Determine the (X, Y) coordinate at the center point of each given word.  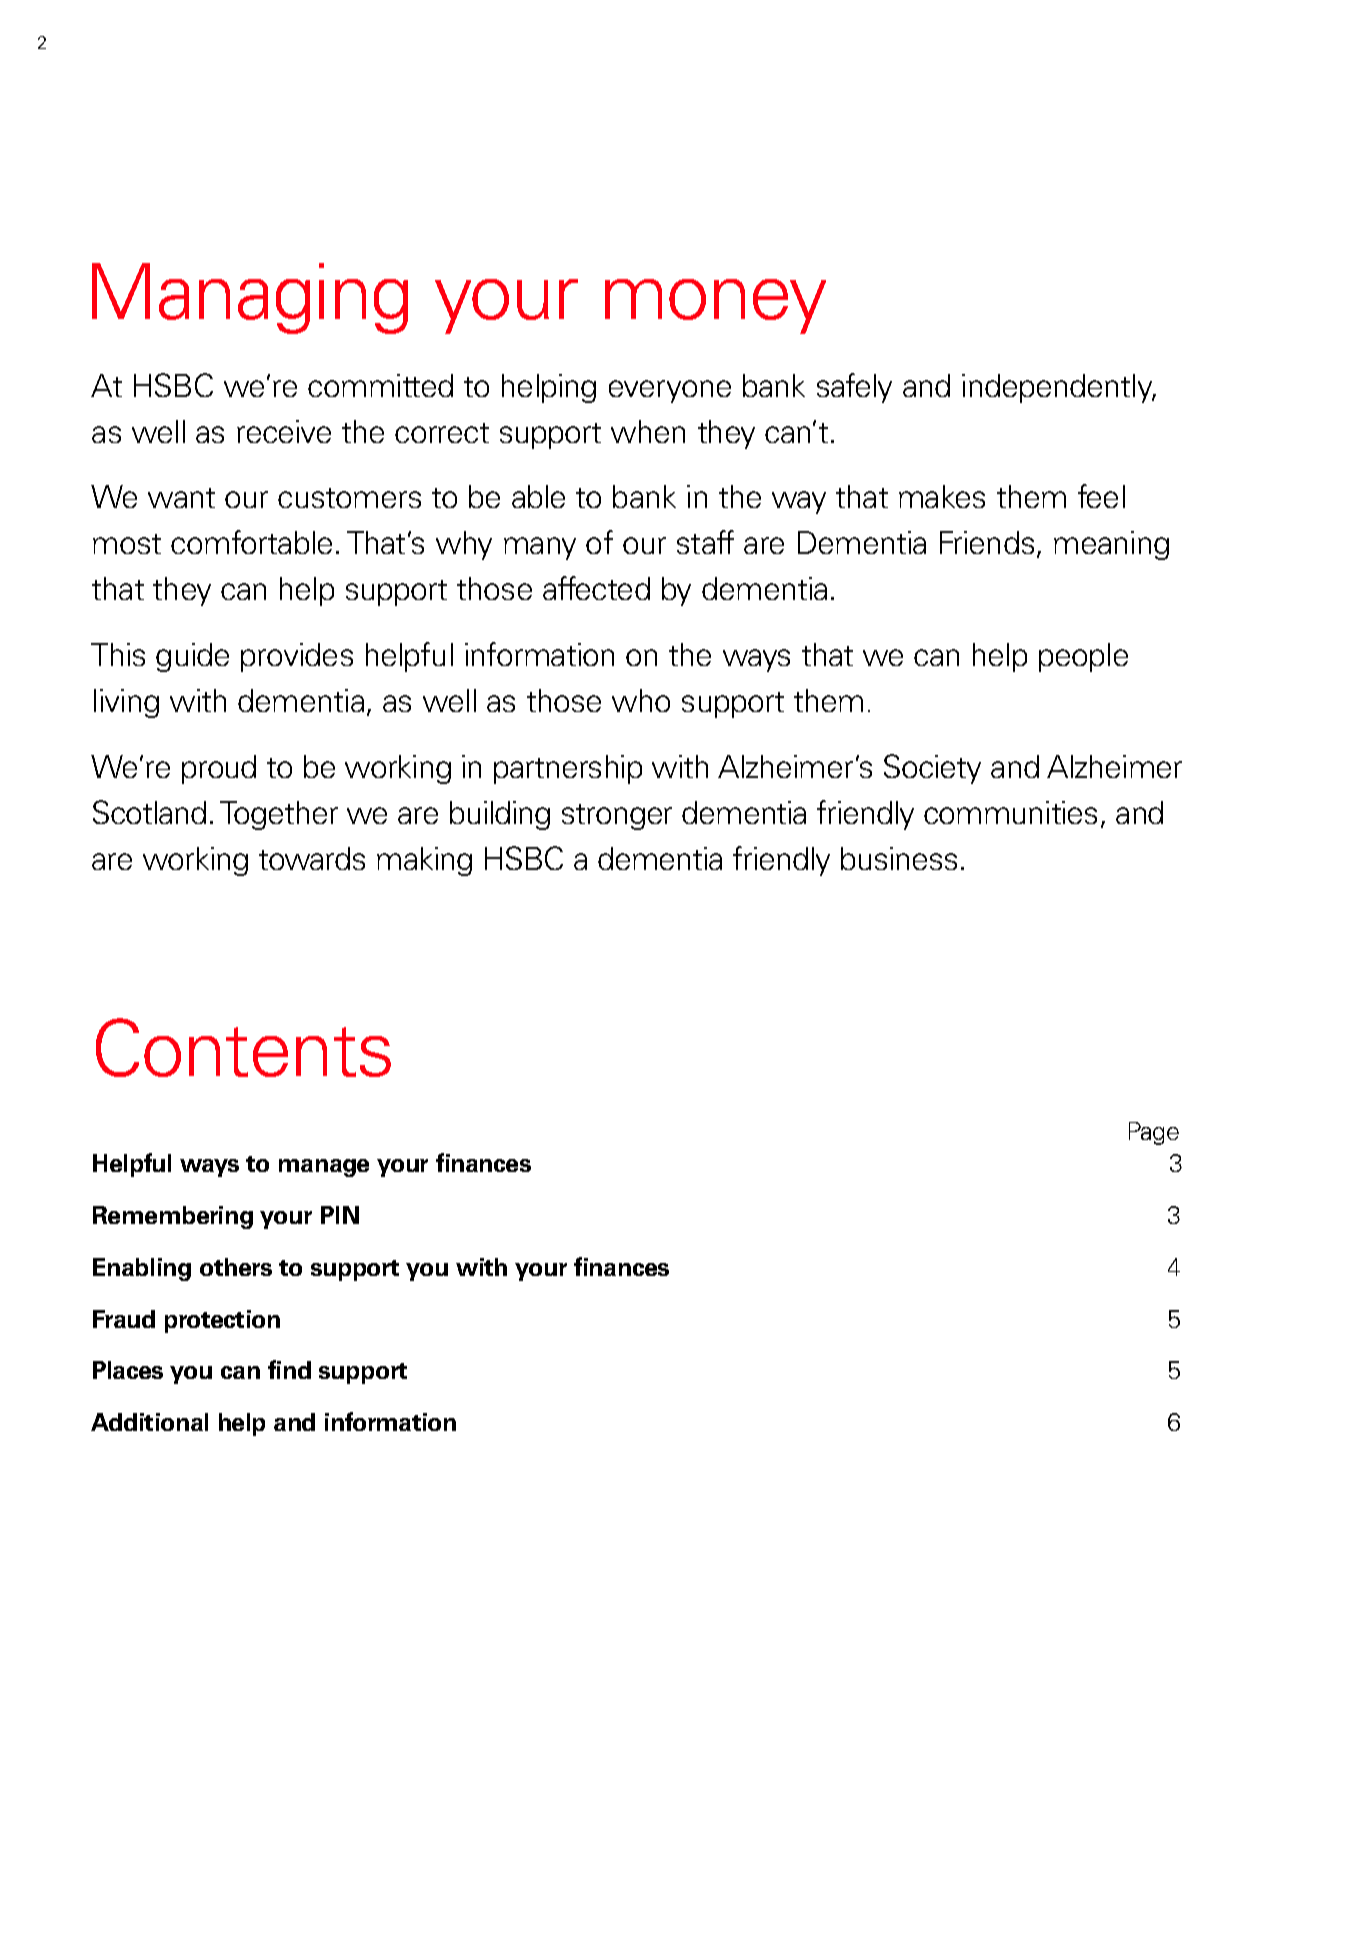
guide (192, 657)
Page (1154, 1133)
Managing (250, 298)
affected (596, 588)
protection (222, 1321)
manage (324, 1168)
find (289, 1369)
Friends (987, 542)
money (715, 306)
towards (312, 858)
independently (1058, 388)
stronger (617, 817)
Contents (243, 1047)
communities (1010, 812)
